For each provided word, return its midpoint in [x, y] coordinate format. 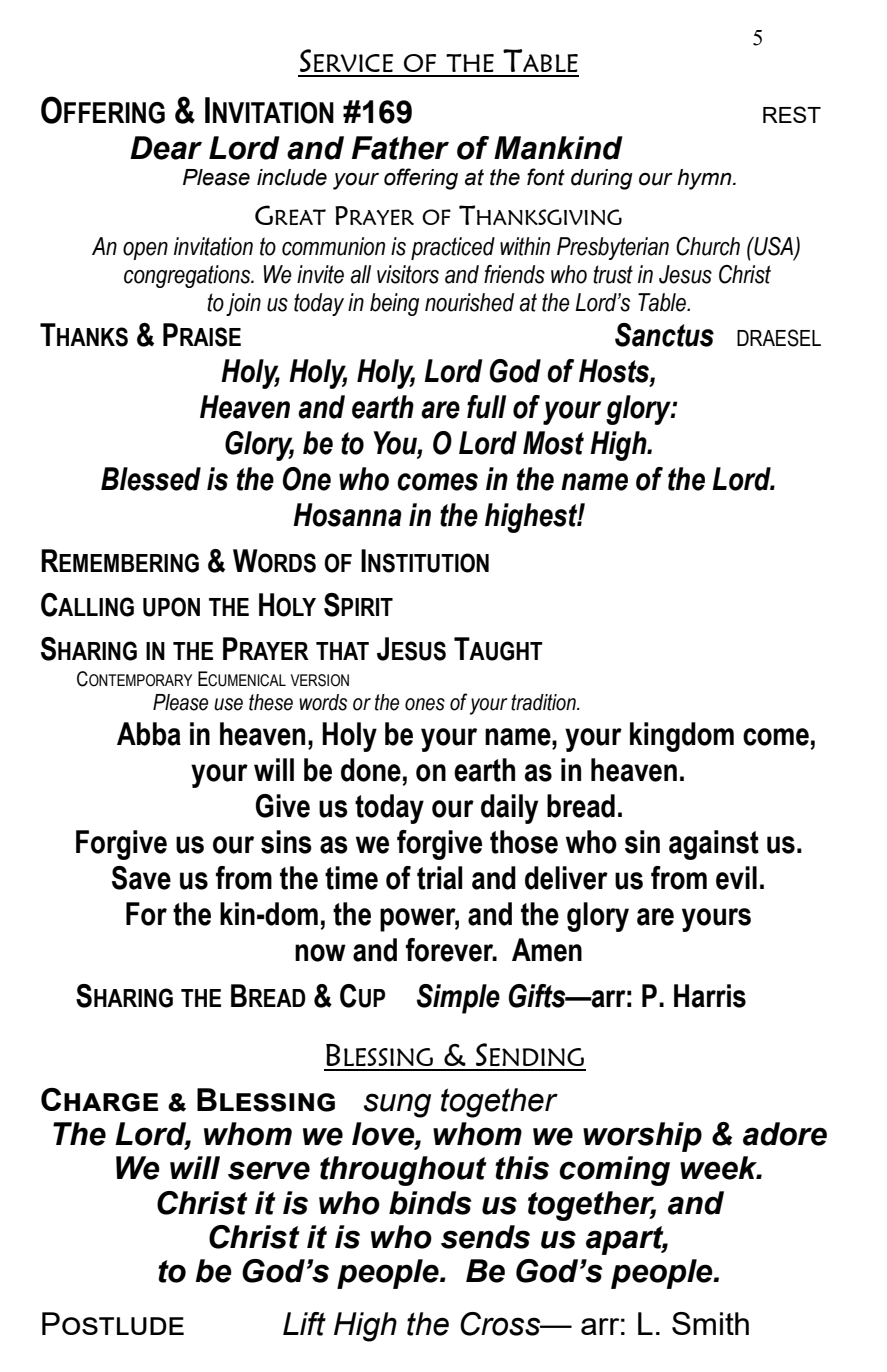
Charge [99, 1100]
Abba [149, 734]
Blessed [151, 479]
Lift [304, 1324]
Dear [166, 148]
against [714, 845]
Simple [458, 999]
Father [400, 148]
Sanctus [664, 335]
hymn [705, 179]
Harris [710, 996]
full [486, 407]
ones [425, 704]
